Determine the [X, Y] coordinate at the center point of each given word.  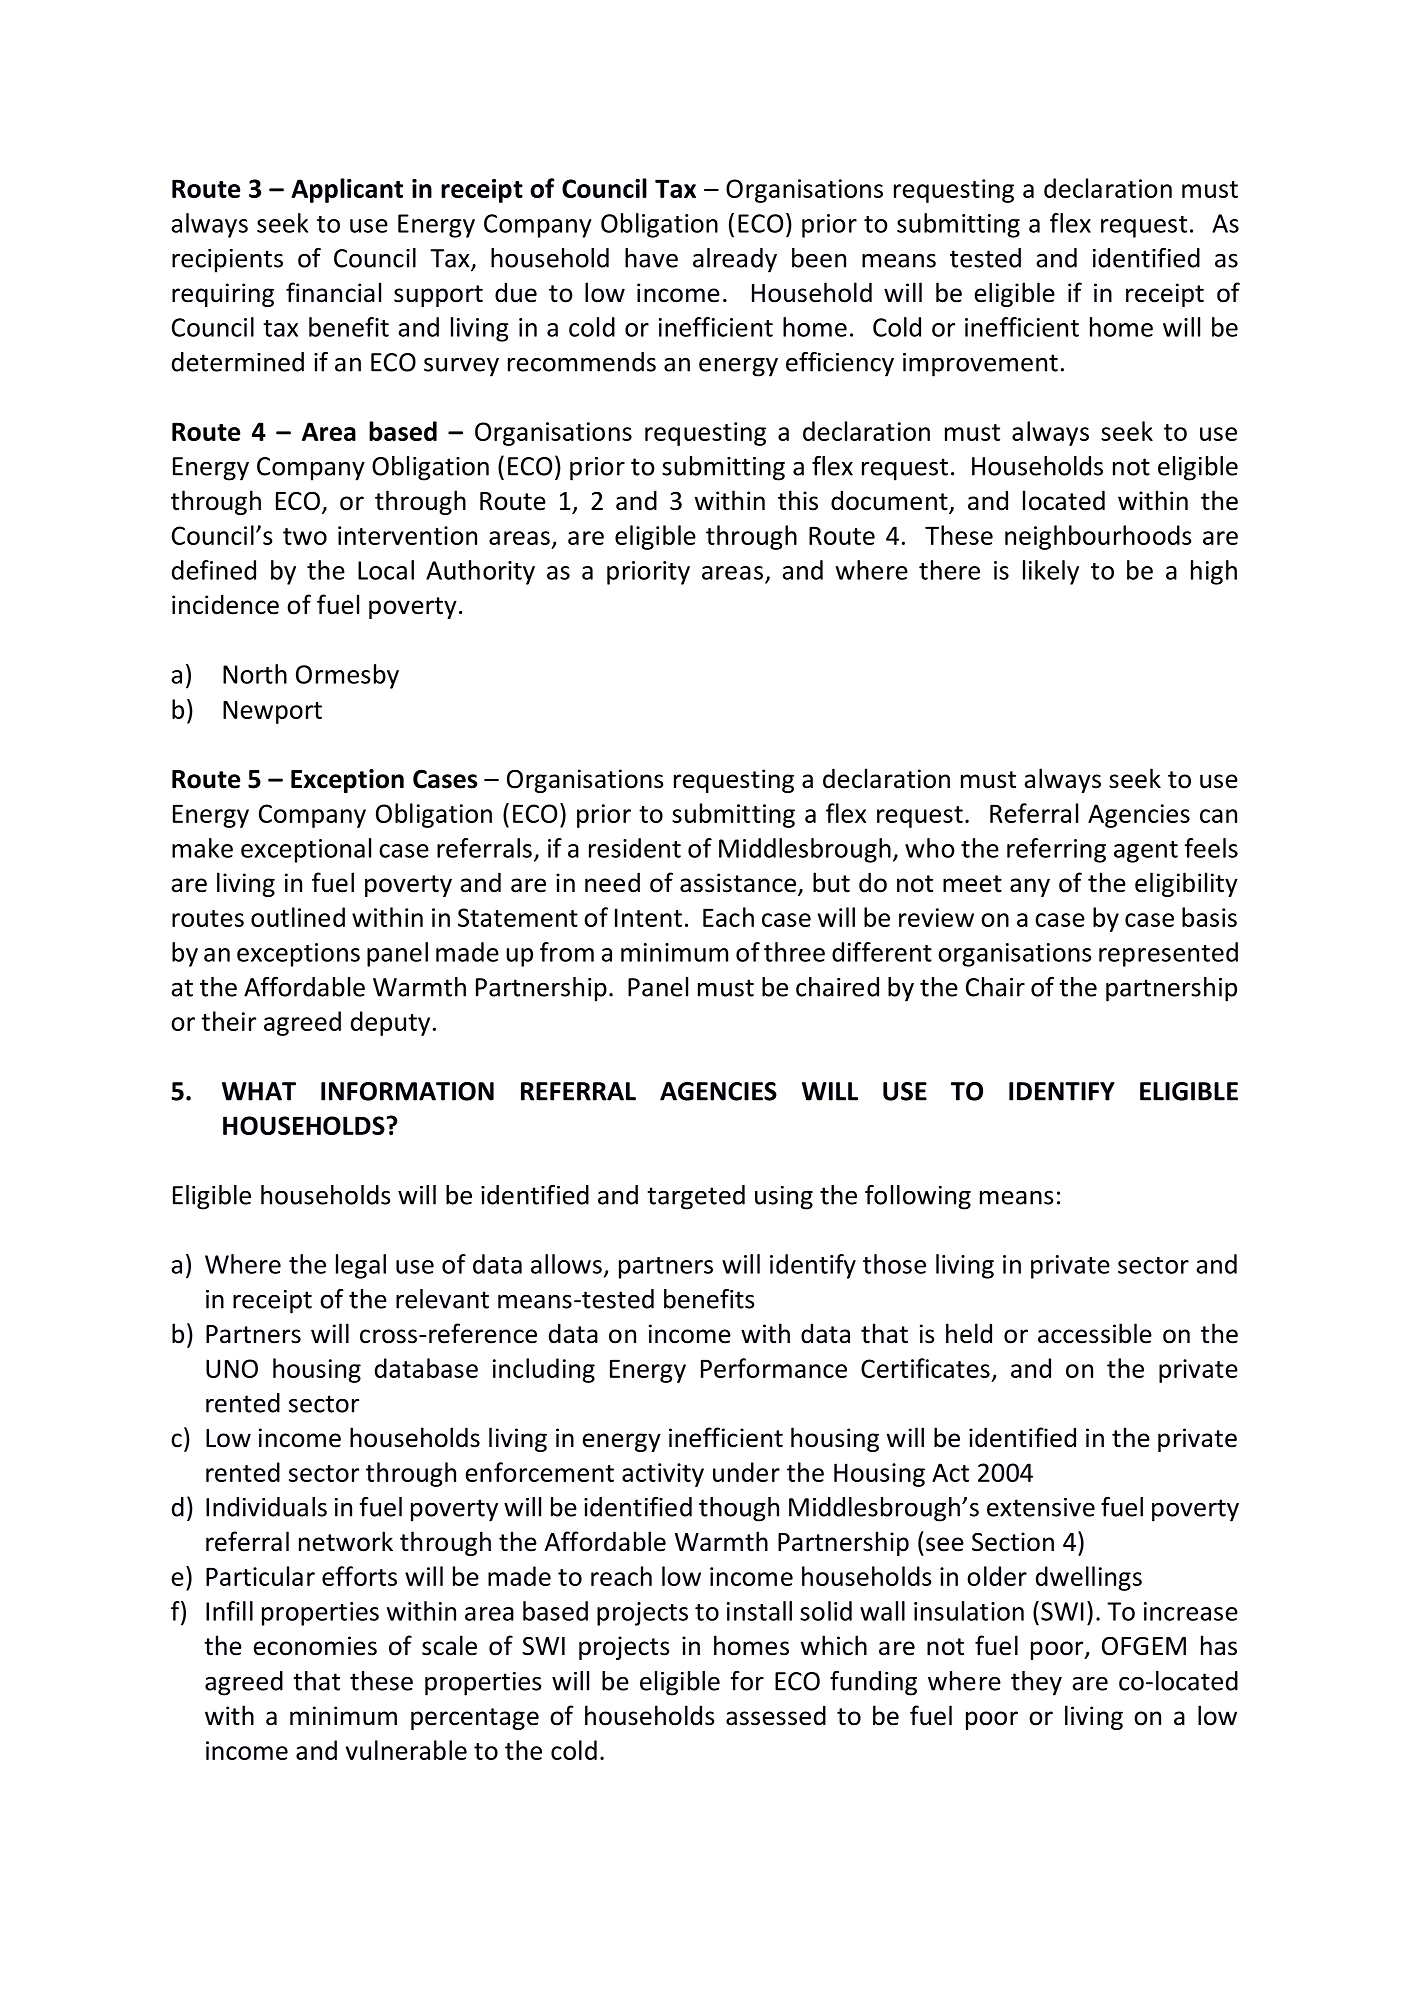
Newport [272, 712]
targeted [696, 1197]
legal [361, 1266]
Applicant [347, 190]
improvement [980, 365]
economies [315, 1646]
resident [635, 848]
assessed [776, 1715]
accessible [1095, 1333]
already [735, 260]
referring [1056, 850]
